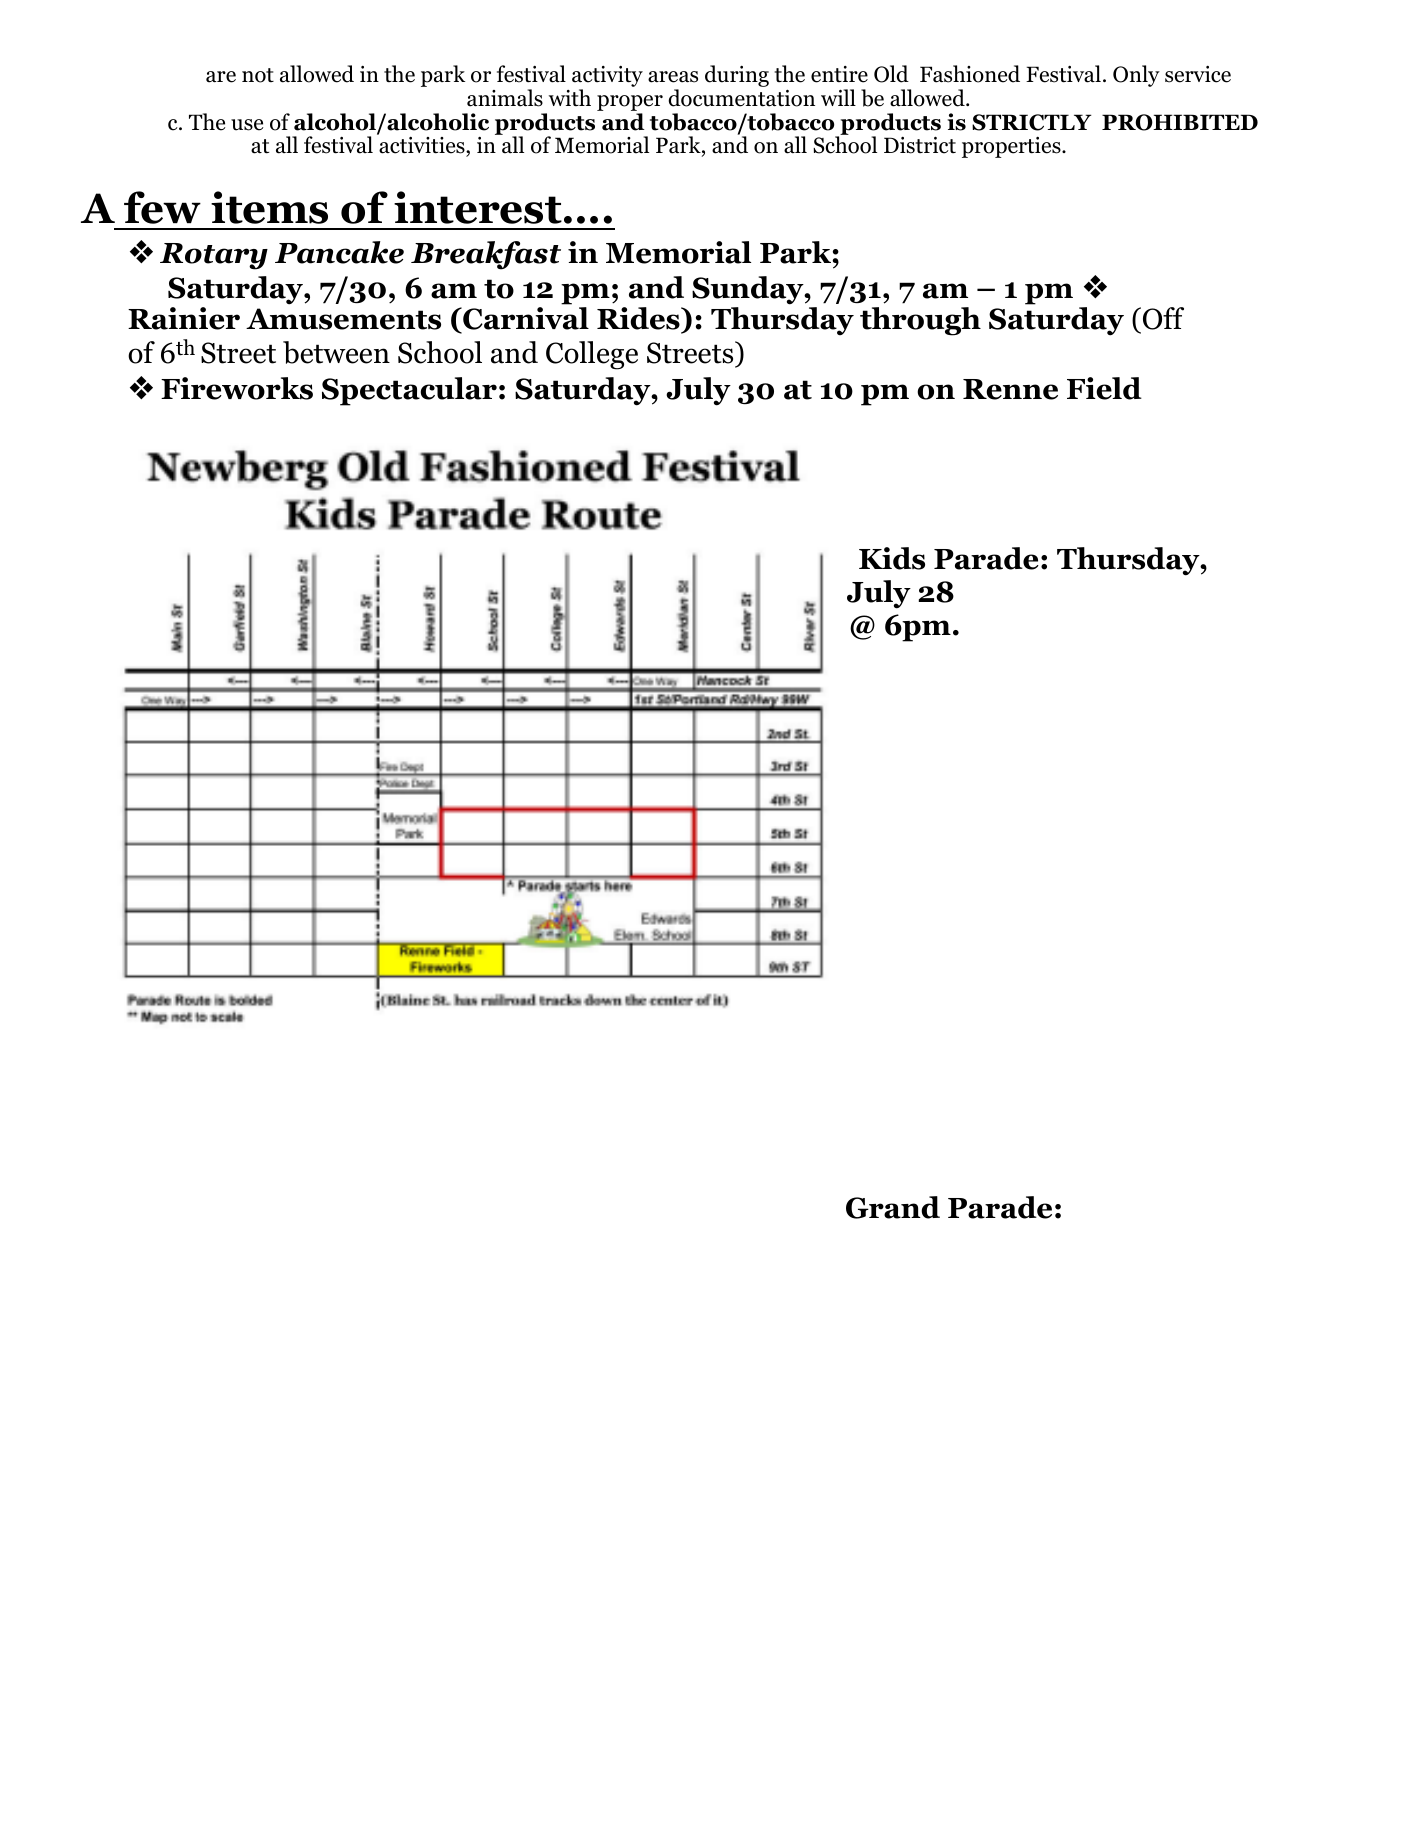  What do you see at coordinates (592, 355) in the screenshot?
I see `College` at bounding box center [592, 355].
